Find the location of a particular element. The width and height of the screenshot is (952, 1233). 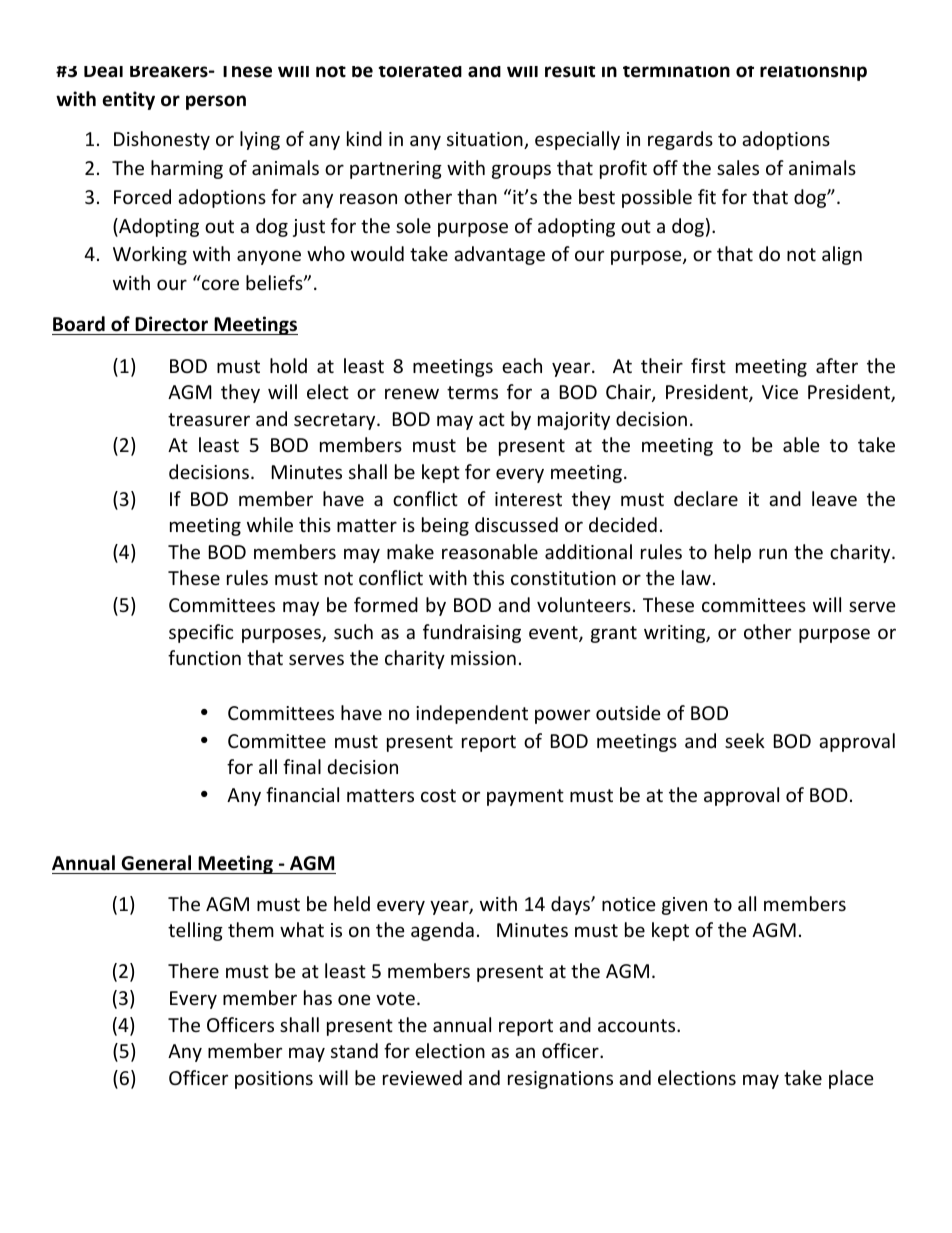

entity is located at coordinates (129, 100).
